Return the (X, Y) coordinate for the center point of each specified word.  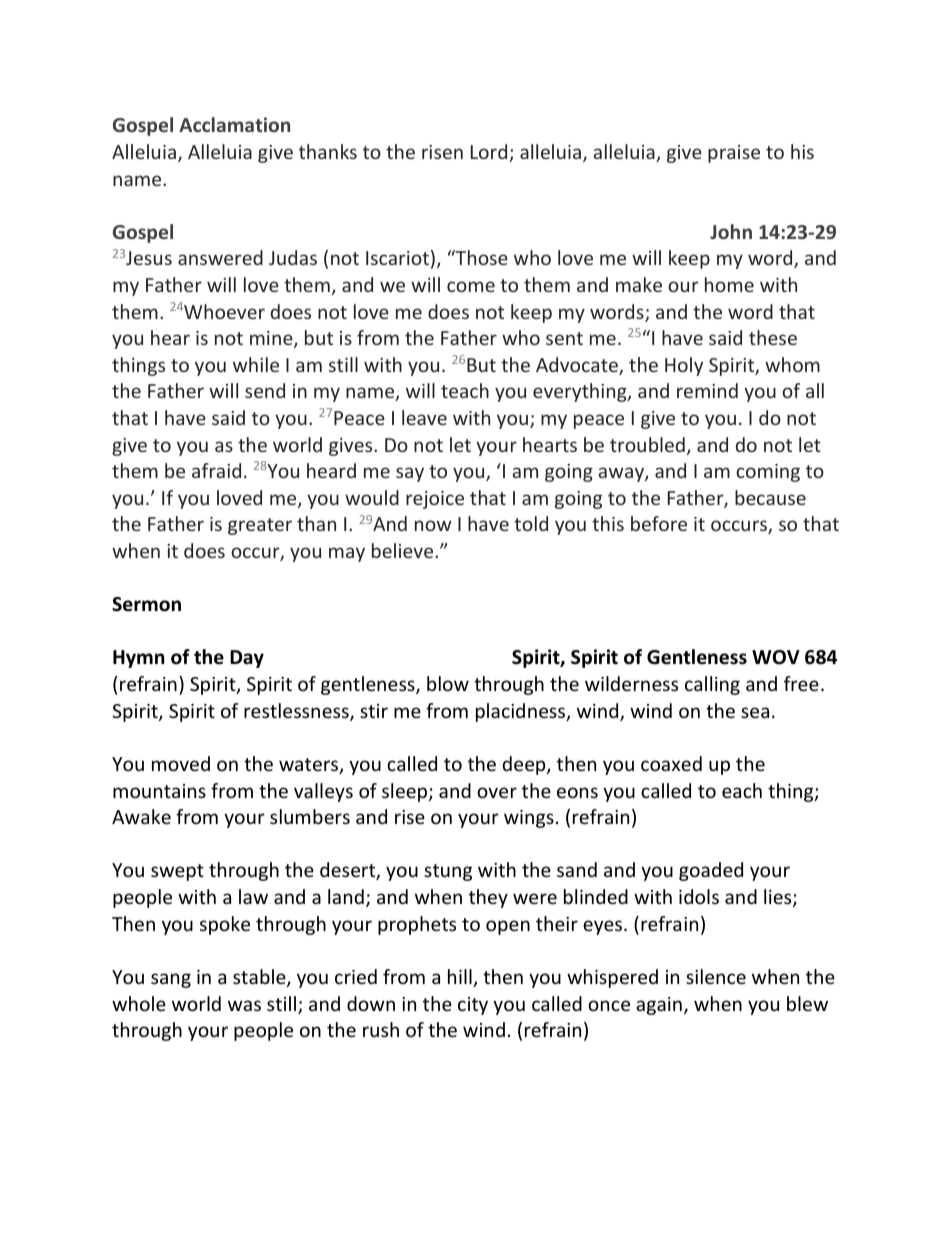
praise (734, 154)
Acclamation (234, 124)
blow (448, 683)
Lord (490, 153)
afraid (216, 470)
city (473, 1006)
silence (716, 976)
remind (707, 390)
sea (755, 712)
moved (181, 763)
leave (424, 417)
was (244, 1005)
